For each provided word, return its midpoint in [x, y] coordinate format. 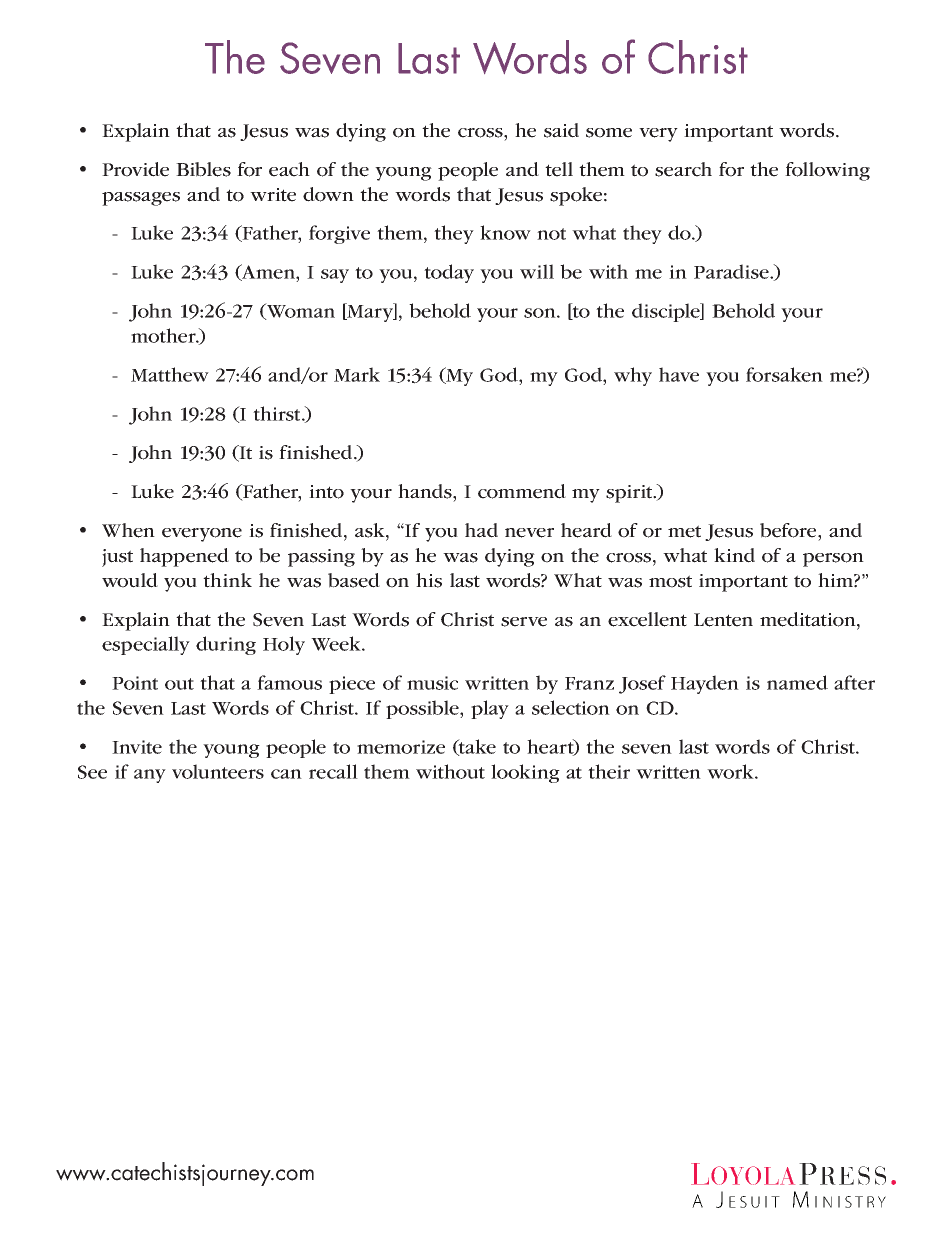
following [827, 171]
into [326, 492]
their [609, 771]
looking [525, 773]
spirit [630, 494]
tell [559, 169]
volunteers [218, 771]
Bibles [203, 169]
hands [426, 491]
